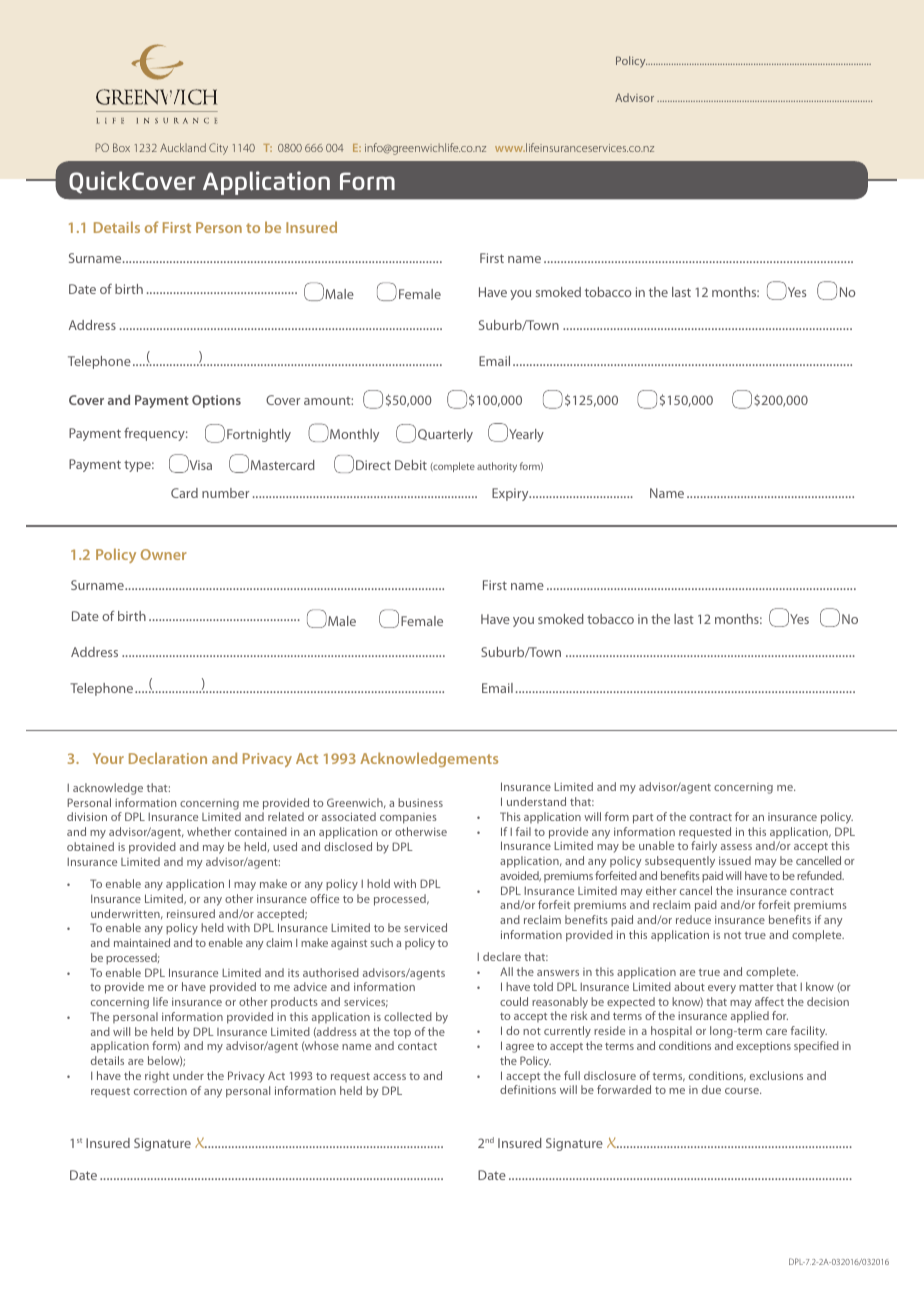 This image has width=924, height=1308. I want to click on authority, so click(497, 467).
